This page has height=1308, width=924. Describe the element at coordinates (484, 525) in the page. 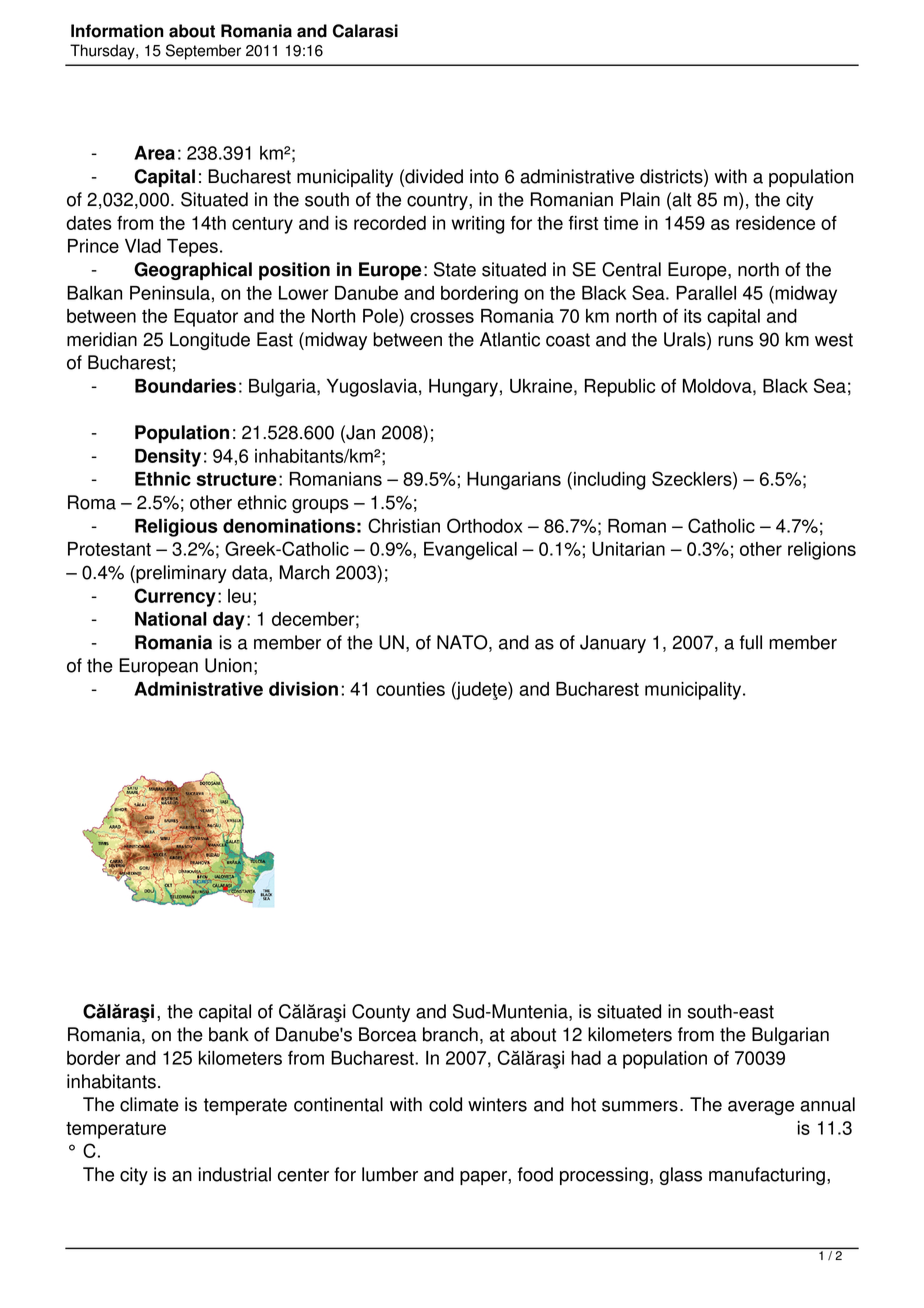

I see `Orthodox` at that location.
